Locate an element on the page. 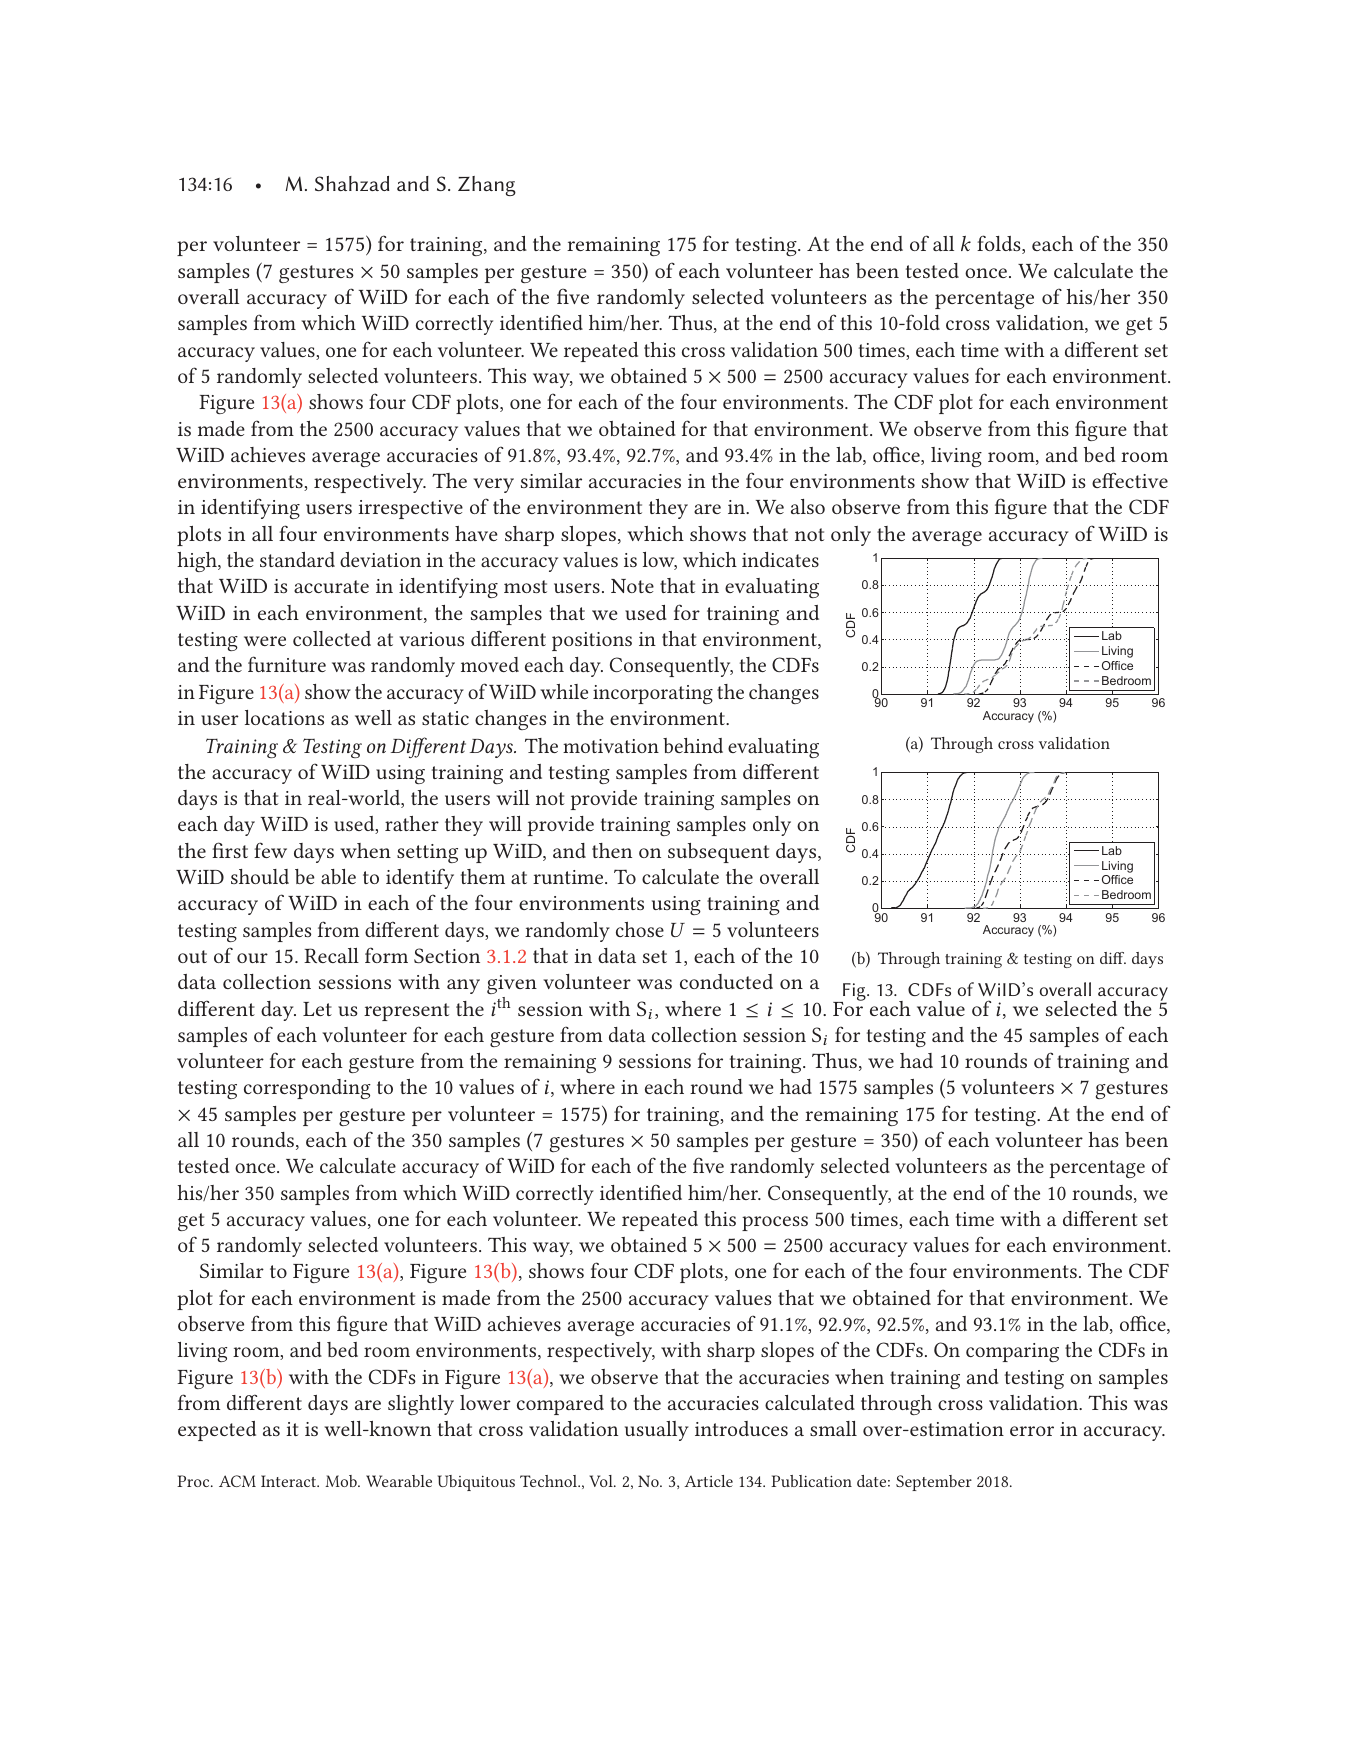  Interact is located at coordinates (290, 1481).
